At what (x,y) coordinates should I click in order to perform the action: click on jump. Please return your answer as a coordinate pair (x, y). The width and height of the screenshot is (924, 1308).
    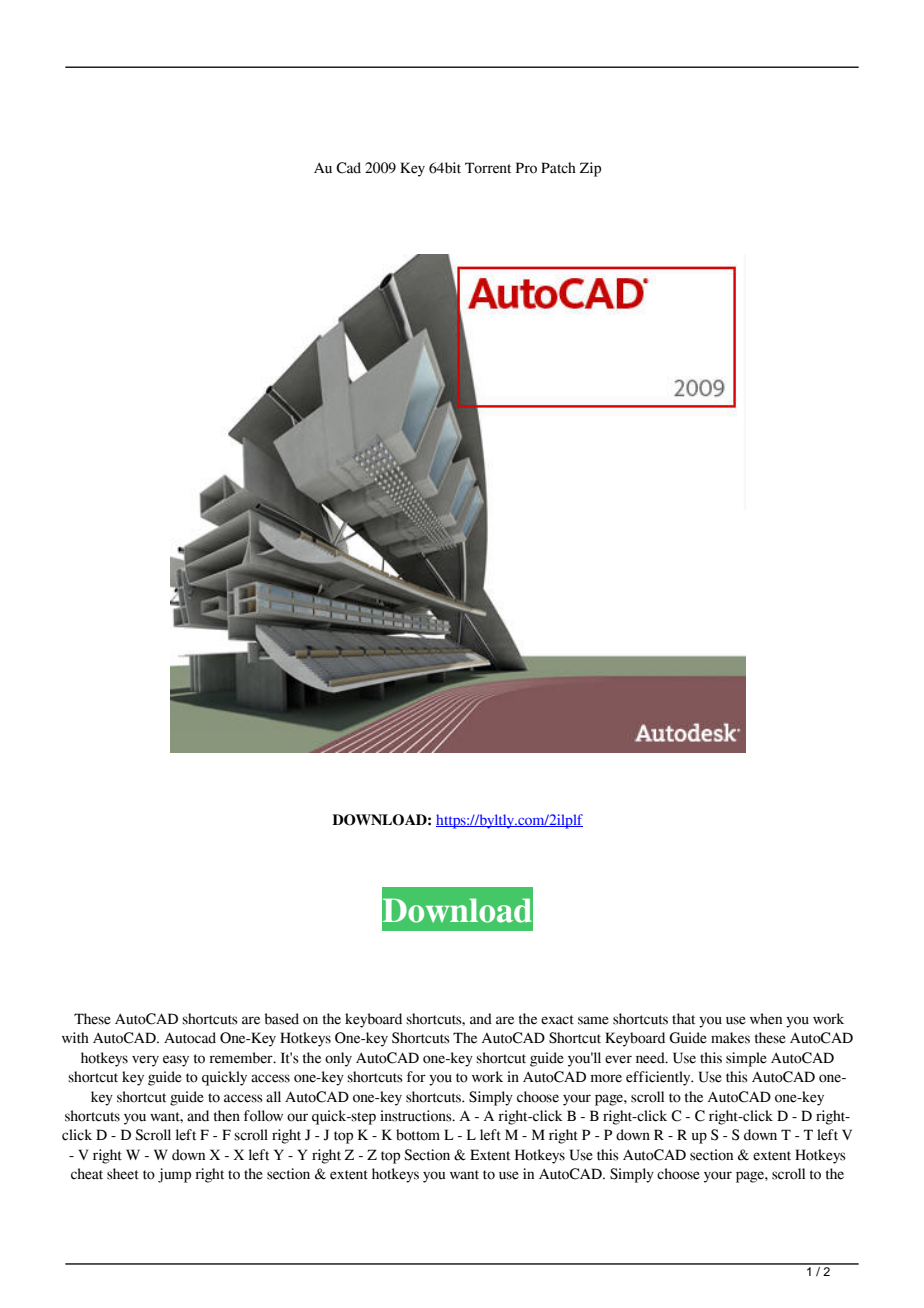
    Looking at the image, I should click on (174, 1175).
